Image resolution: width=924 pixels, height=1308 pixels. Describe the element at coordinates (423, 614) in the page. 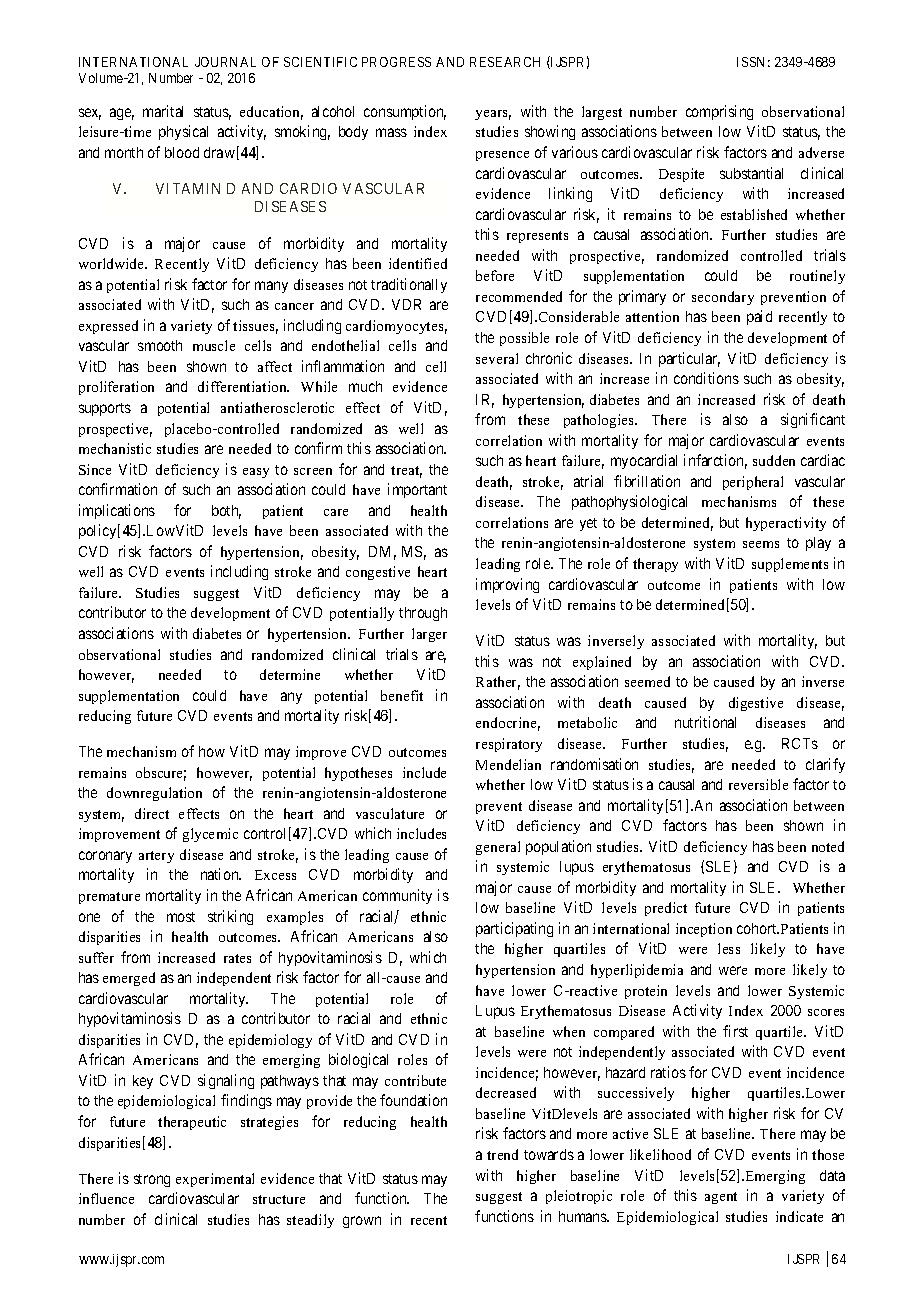

I see `through` at that location.
